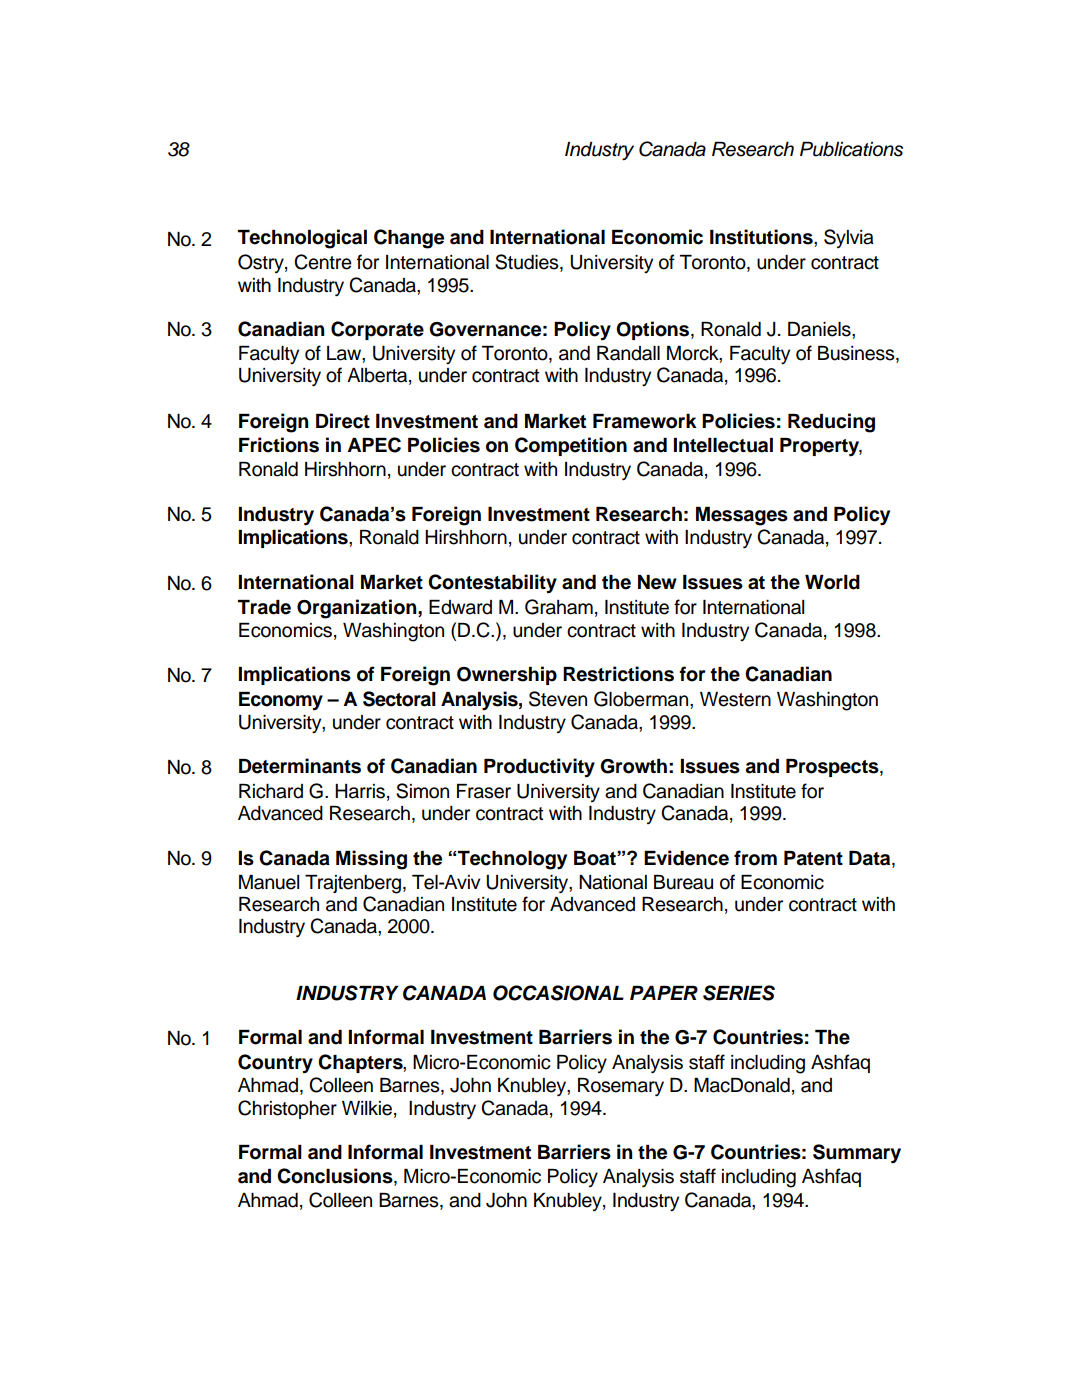 This page has width=1072, height=1388. Describe the element at coordinates (621, 1087) in the page. I see `Rosemary` at that location.
